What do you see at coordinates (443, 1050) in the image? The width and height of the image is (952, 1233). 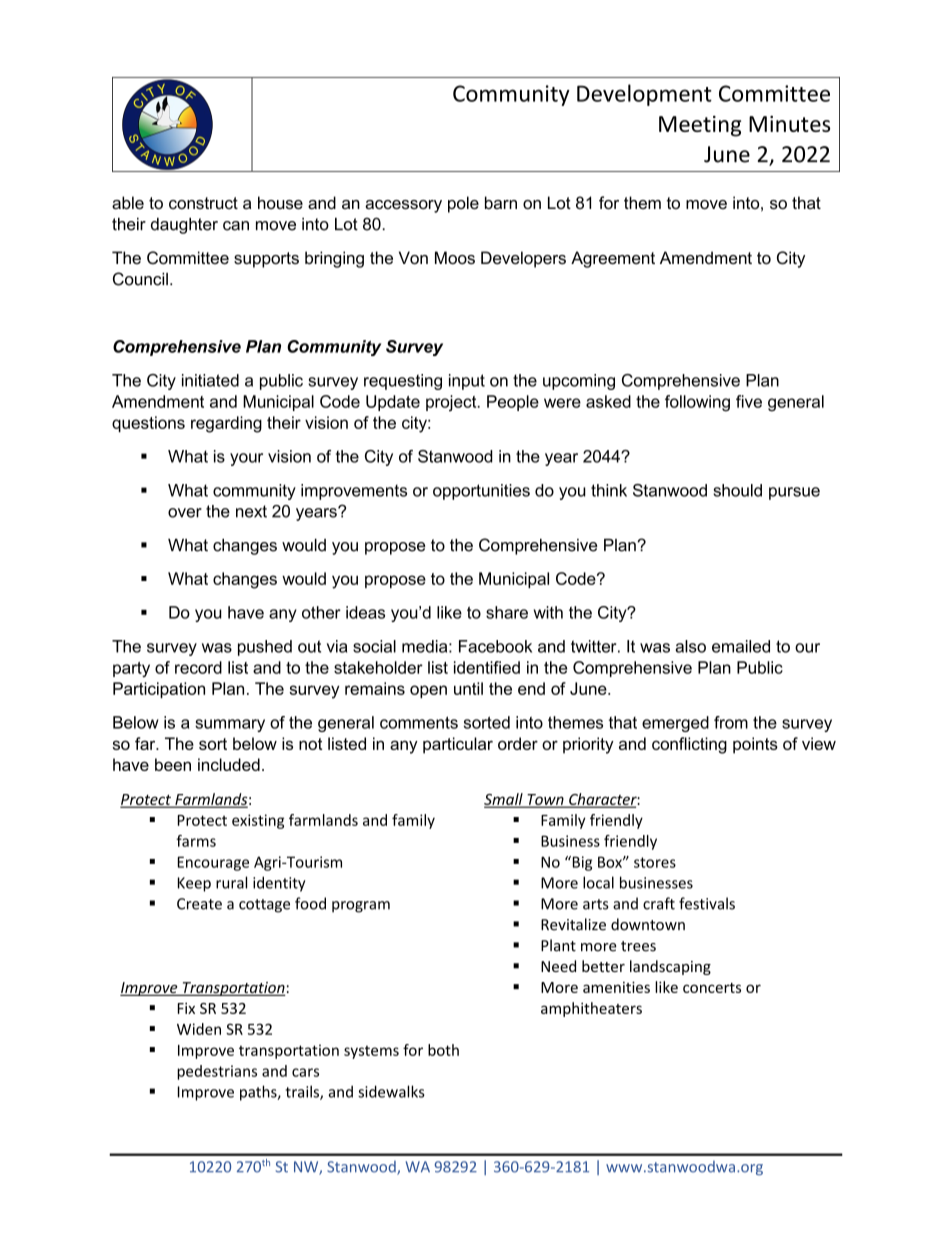 I see `both` at bounding box center [443, 1050].
